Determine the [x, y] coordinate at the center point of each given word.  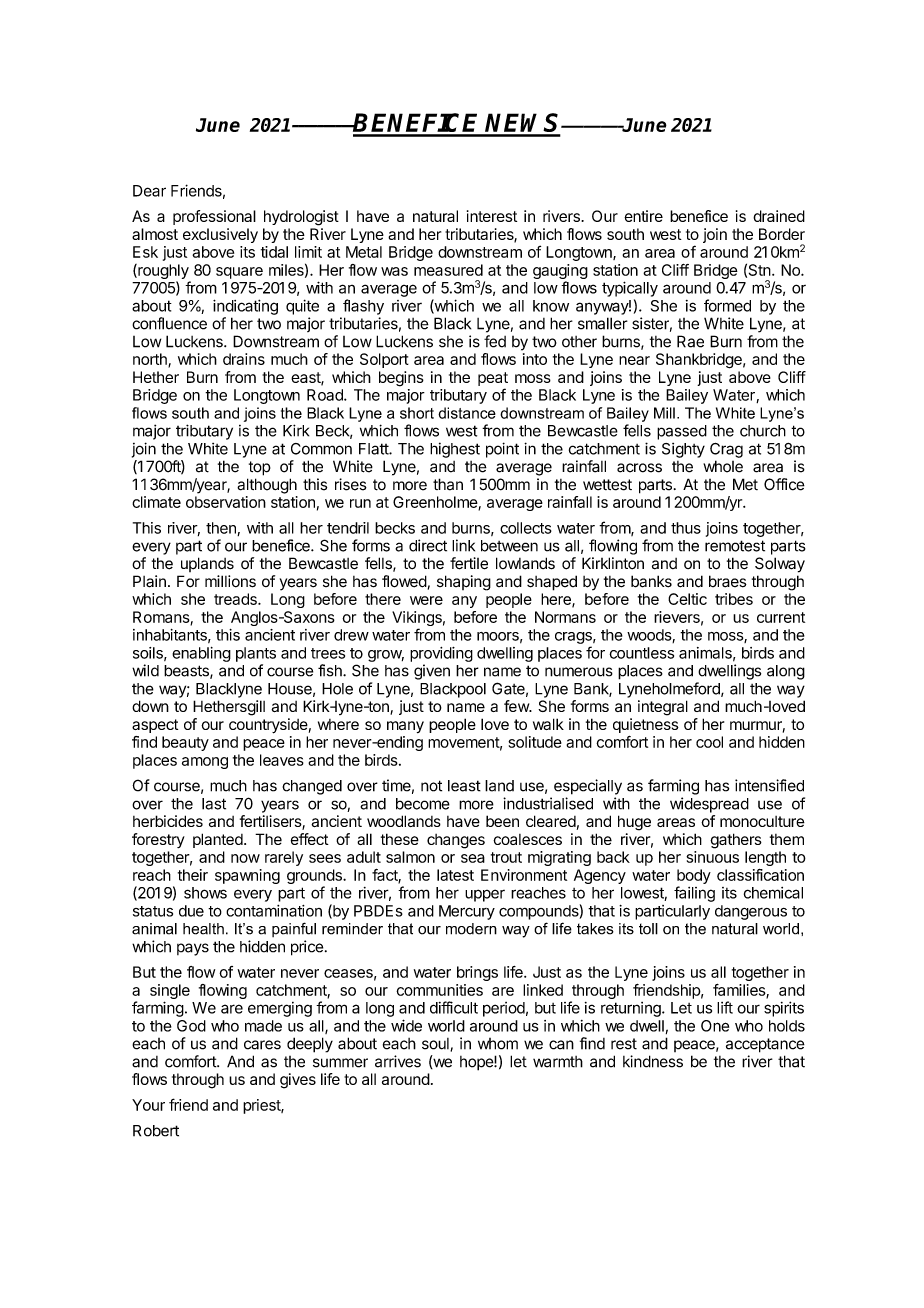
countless [641, 653]
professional [214, 217]
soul [436, 1044]
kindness [653, 1061]
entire [643, 216]
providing [441, 654]
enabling [201, 654]
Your [148, 1105]
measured [448, 270]
